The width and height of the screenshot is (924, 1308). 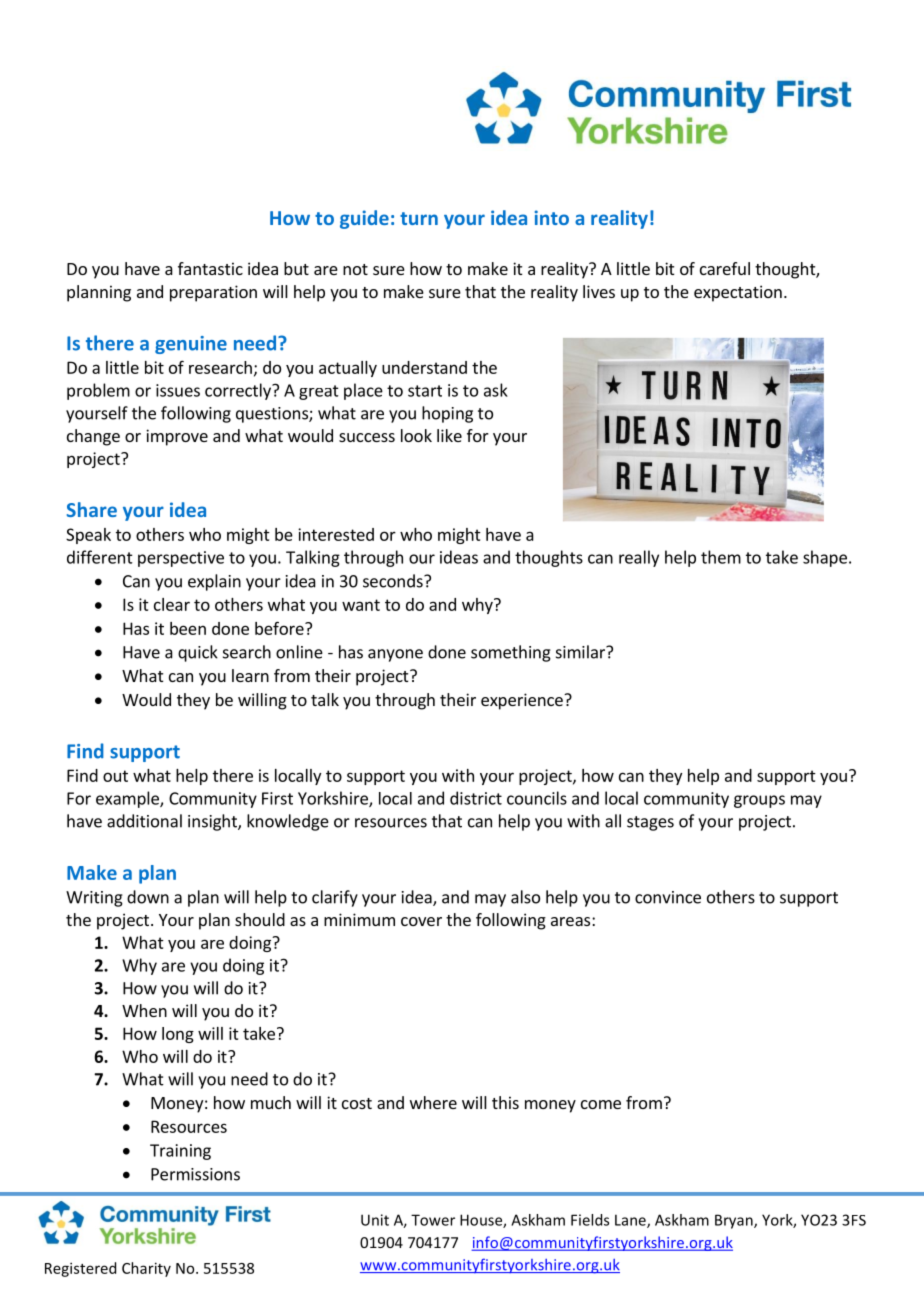 What do you see at coordinates (668, 897) in the screenshot?
I see `convince` at bounding box center [668, 897].
